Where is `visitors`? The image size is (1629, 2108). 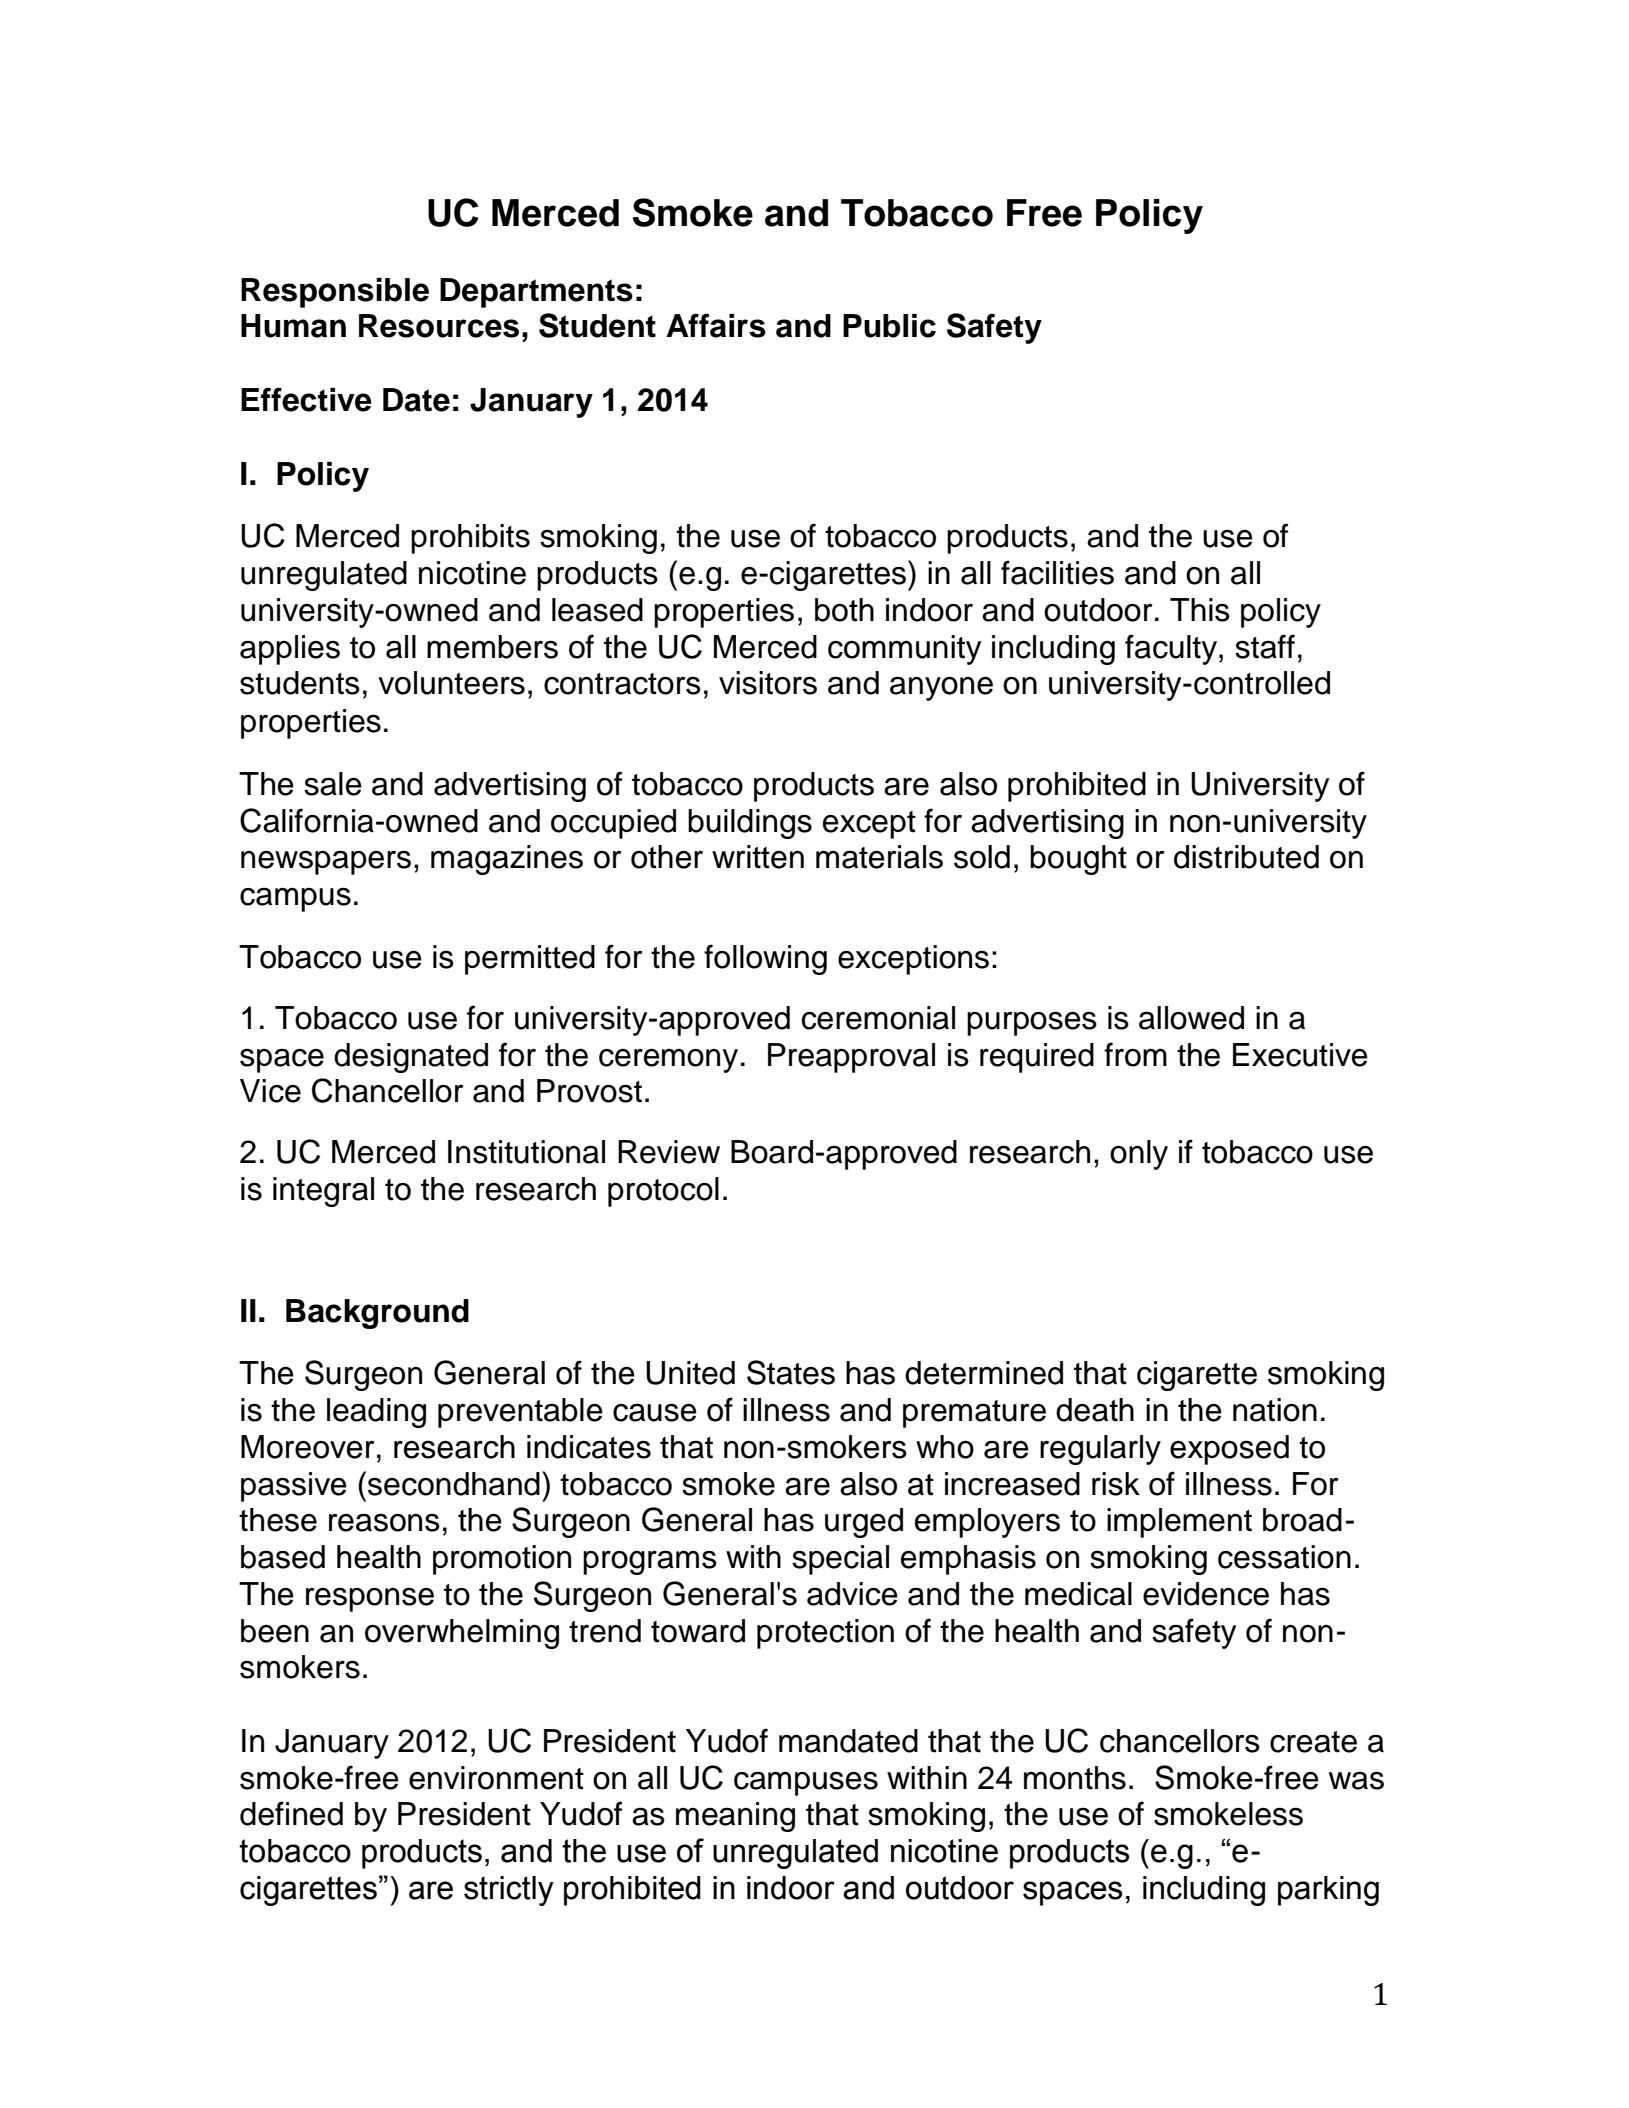 visitors is located at coordinates (768, 683).
